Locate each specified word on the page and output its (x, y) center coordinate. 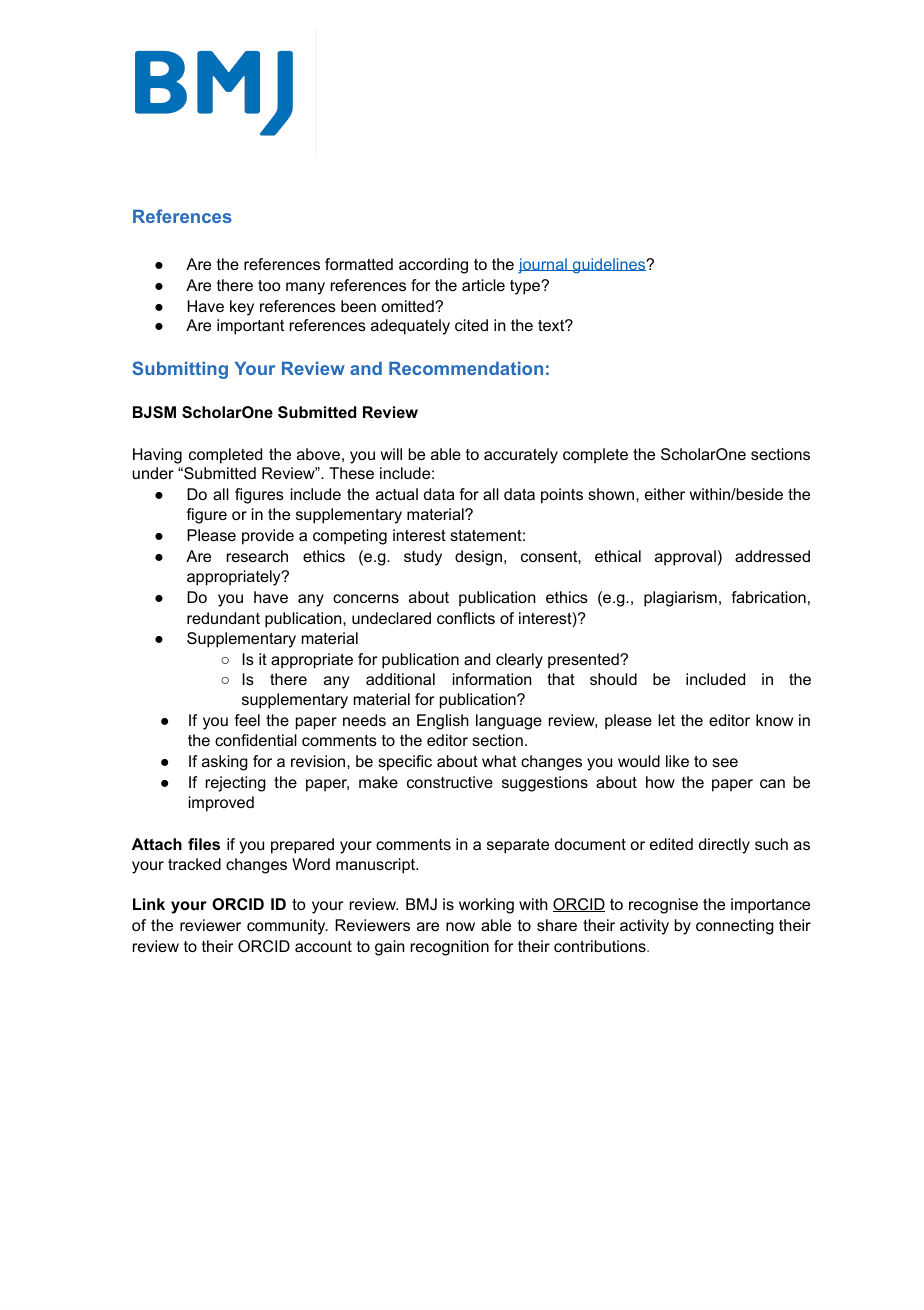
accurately (521, 456)
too (269, 285)
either (665, 494)
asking (225, 763)
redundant (223, 618)
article (483, 285)
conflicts (466, 618)
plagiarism (680, 599)
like (677, 761)
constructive (450, 782)
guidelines (609, 266)
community (287, 927)
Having (157, 456)
